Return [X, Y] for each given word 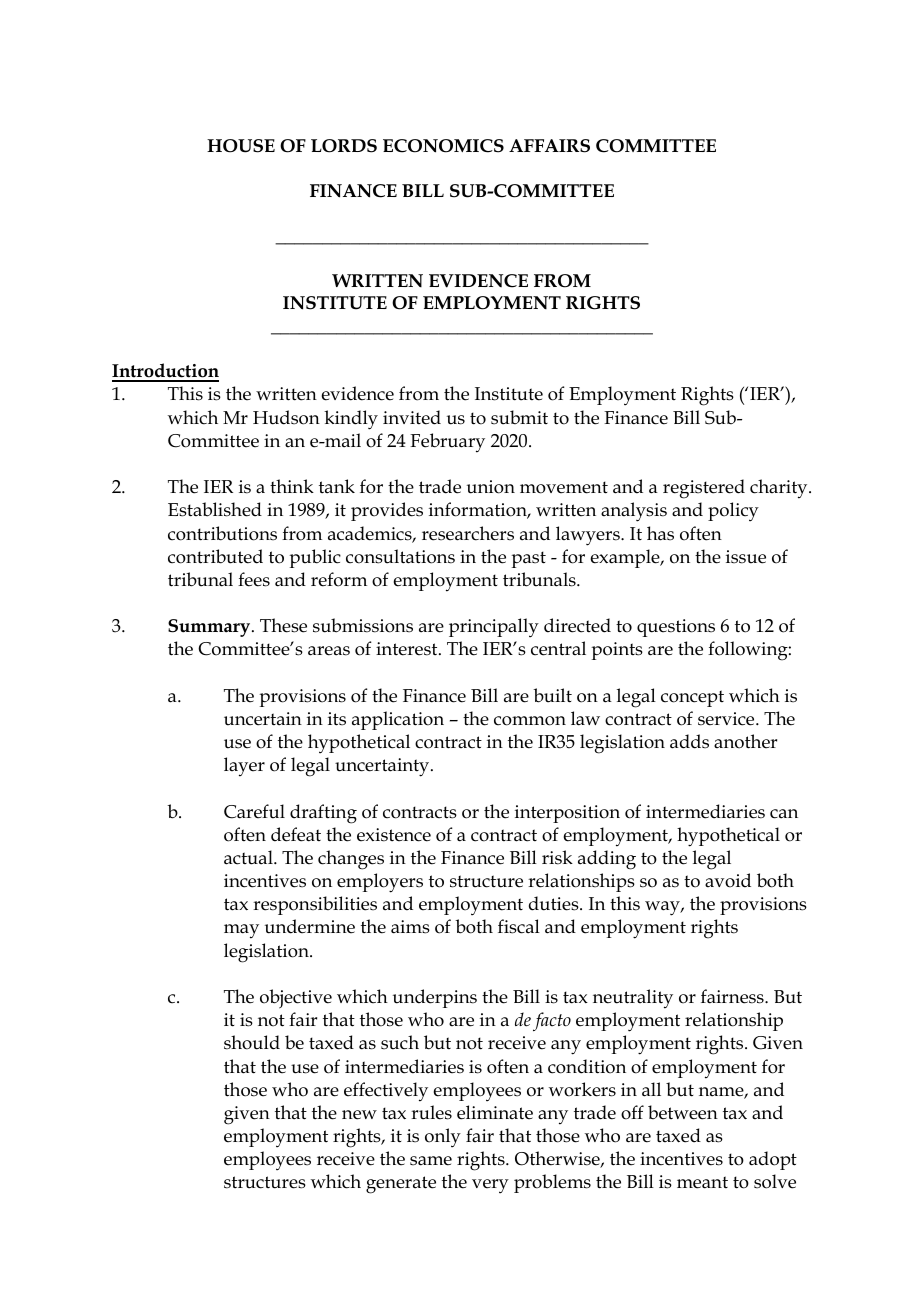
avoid [728, 880]
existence [394, 835]
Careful [254, 811]
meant [702, 1182]
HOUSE [241, 146]
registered [704, 489]
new [359, 1115]
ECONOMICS [443, 146]
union [491, 487]
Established [215, 509]
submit [519, 417]
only [443, 1138]
